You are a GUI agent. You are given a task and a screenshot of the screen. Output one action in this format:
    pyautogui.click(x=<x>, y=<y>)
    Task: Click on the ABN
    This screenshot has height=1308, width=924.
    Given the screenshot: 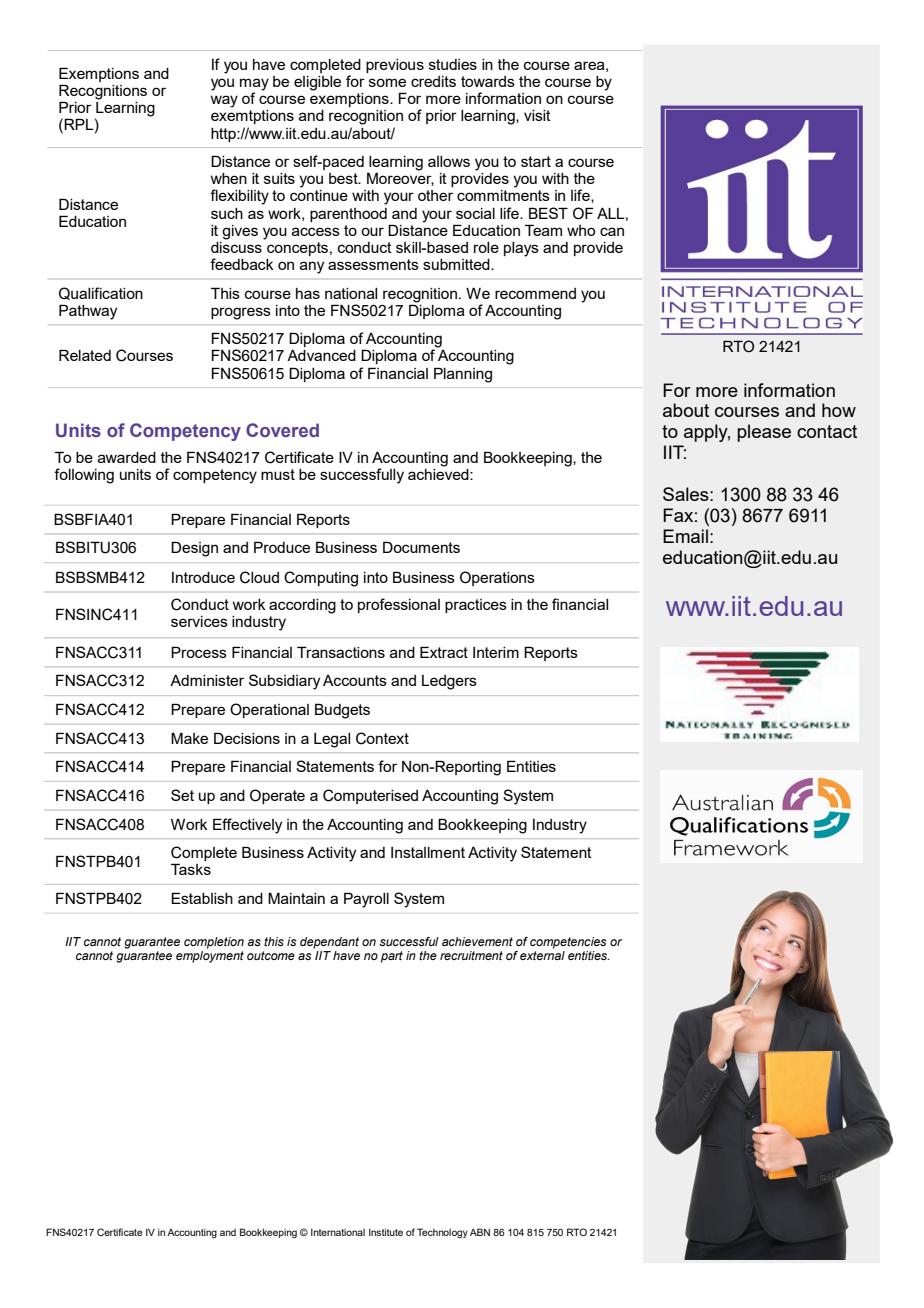 What is the action you would take?
    pyautogui.click(x=480, y=1232)
